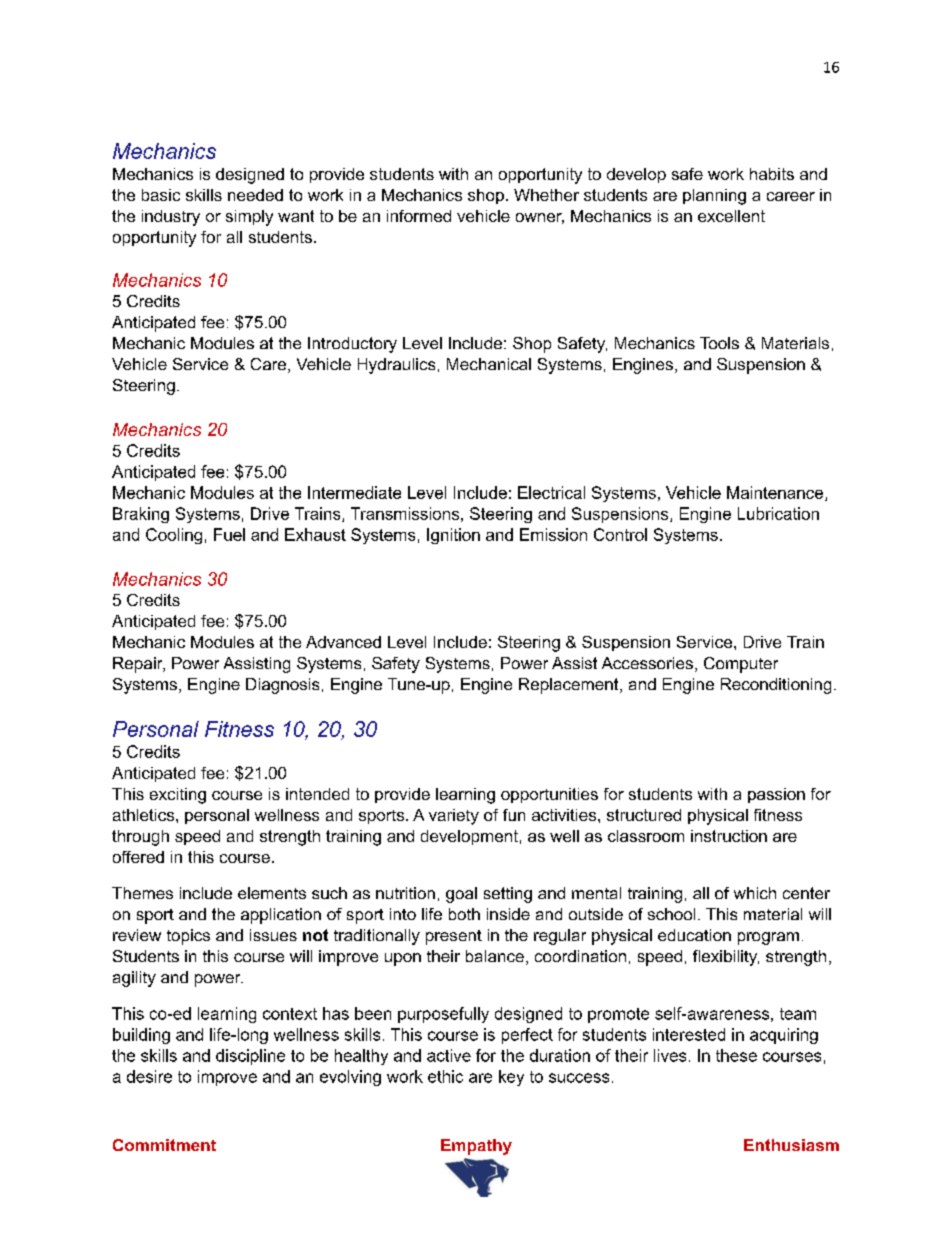  I want to click on planning, so click(714, 197).
